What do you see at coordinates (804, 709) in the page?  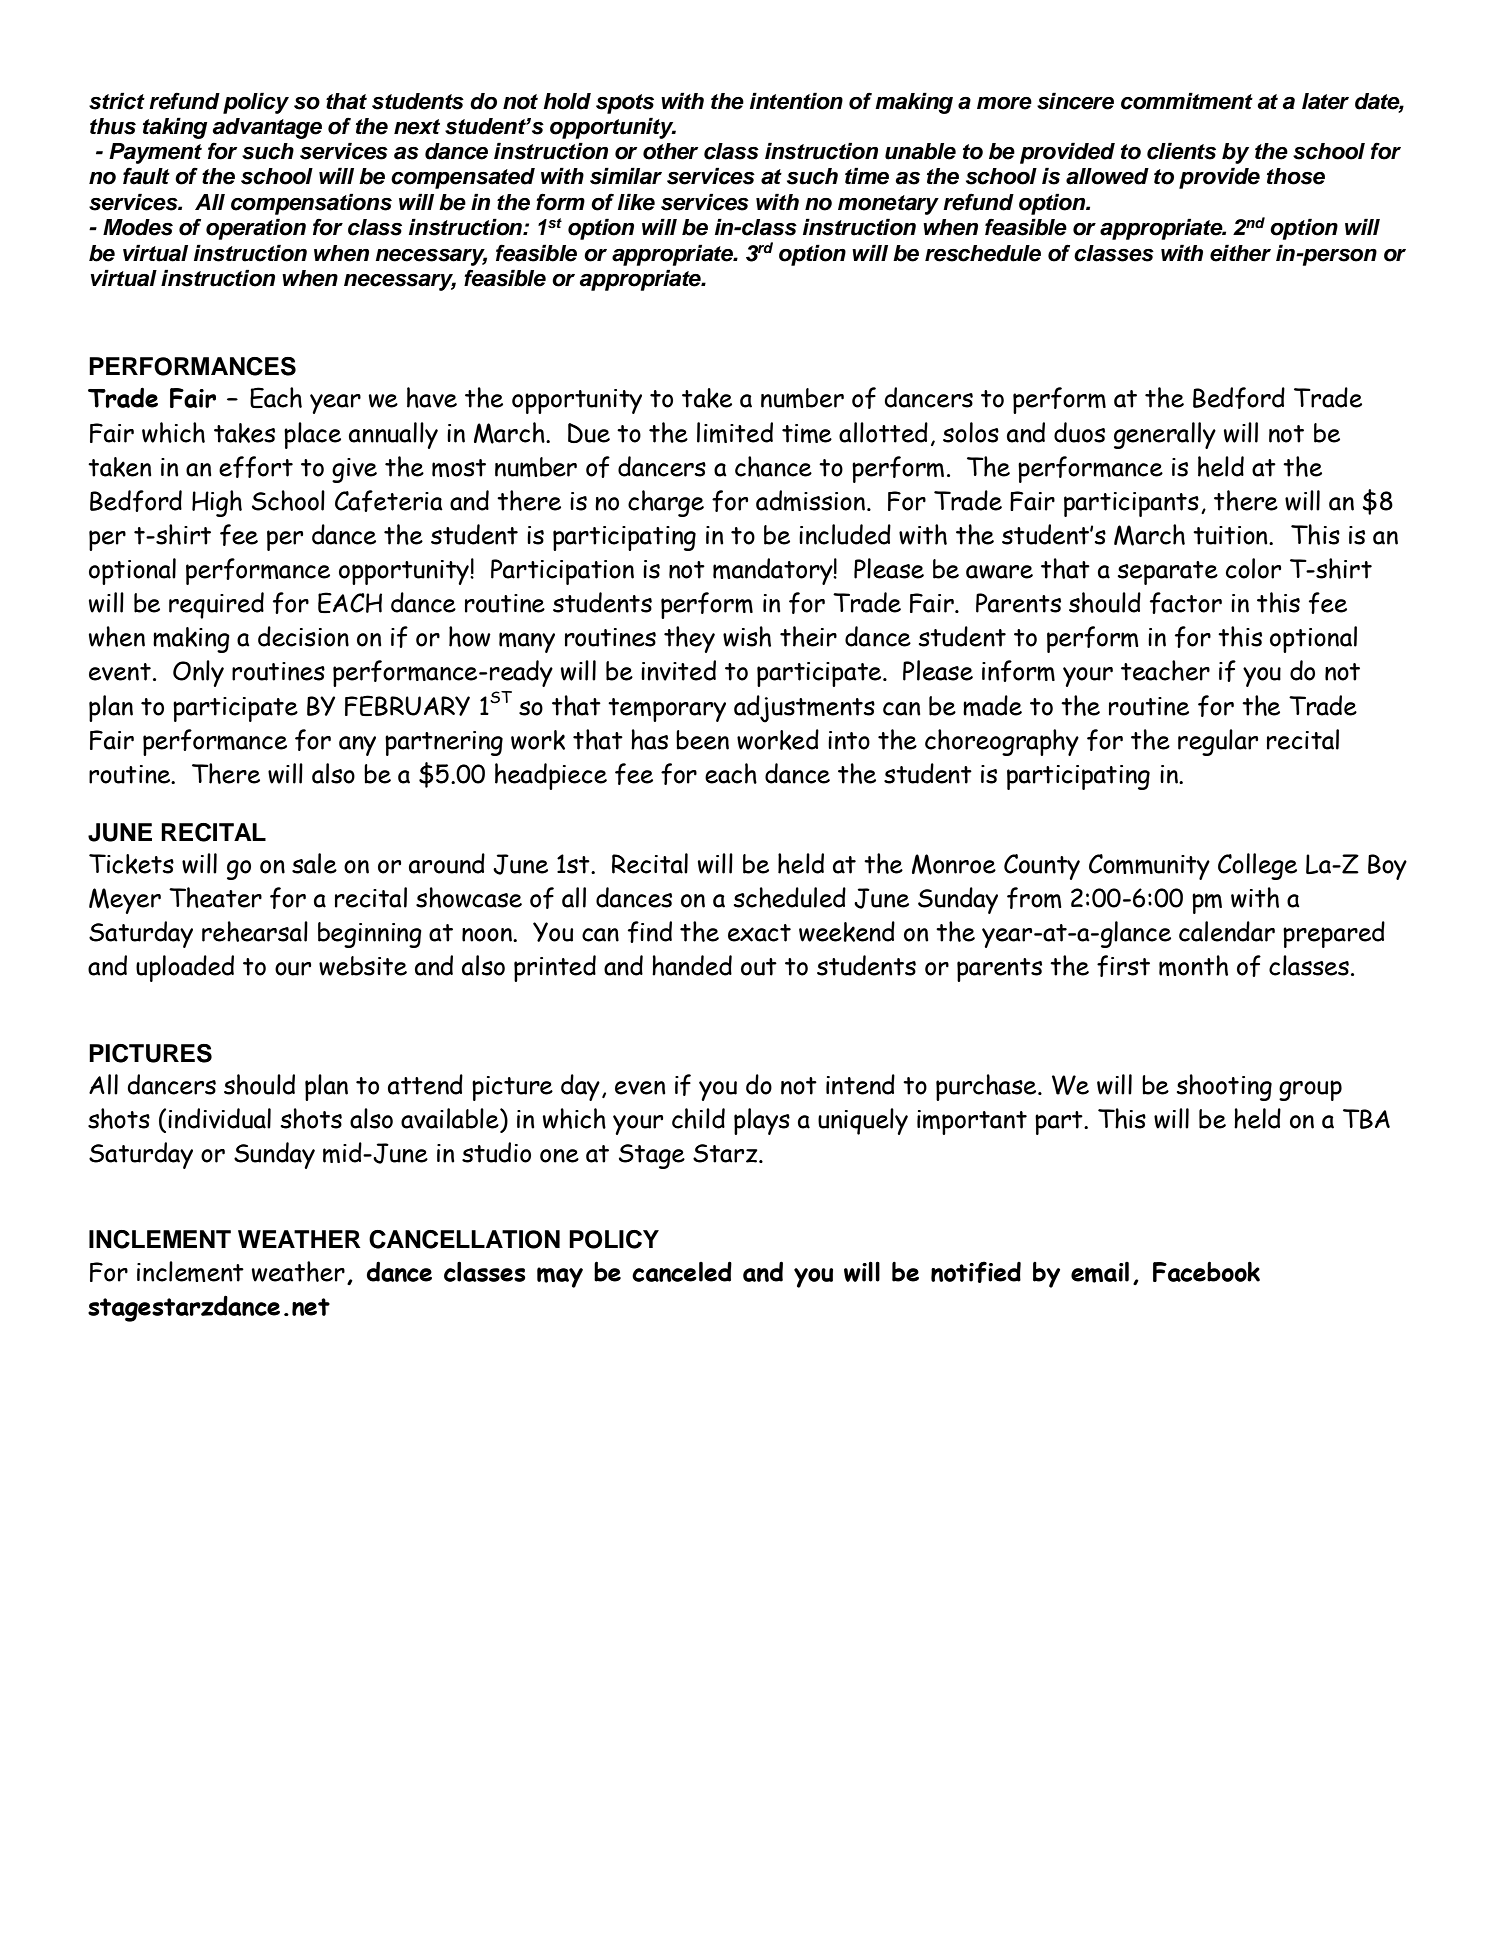 I see `adjustments` at bounding box center [804, 709].
